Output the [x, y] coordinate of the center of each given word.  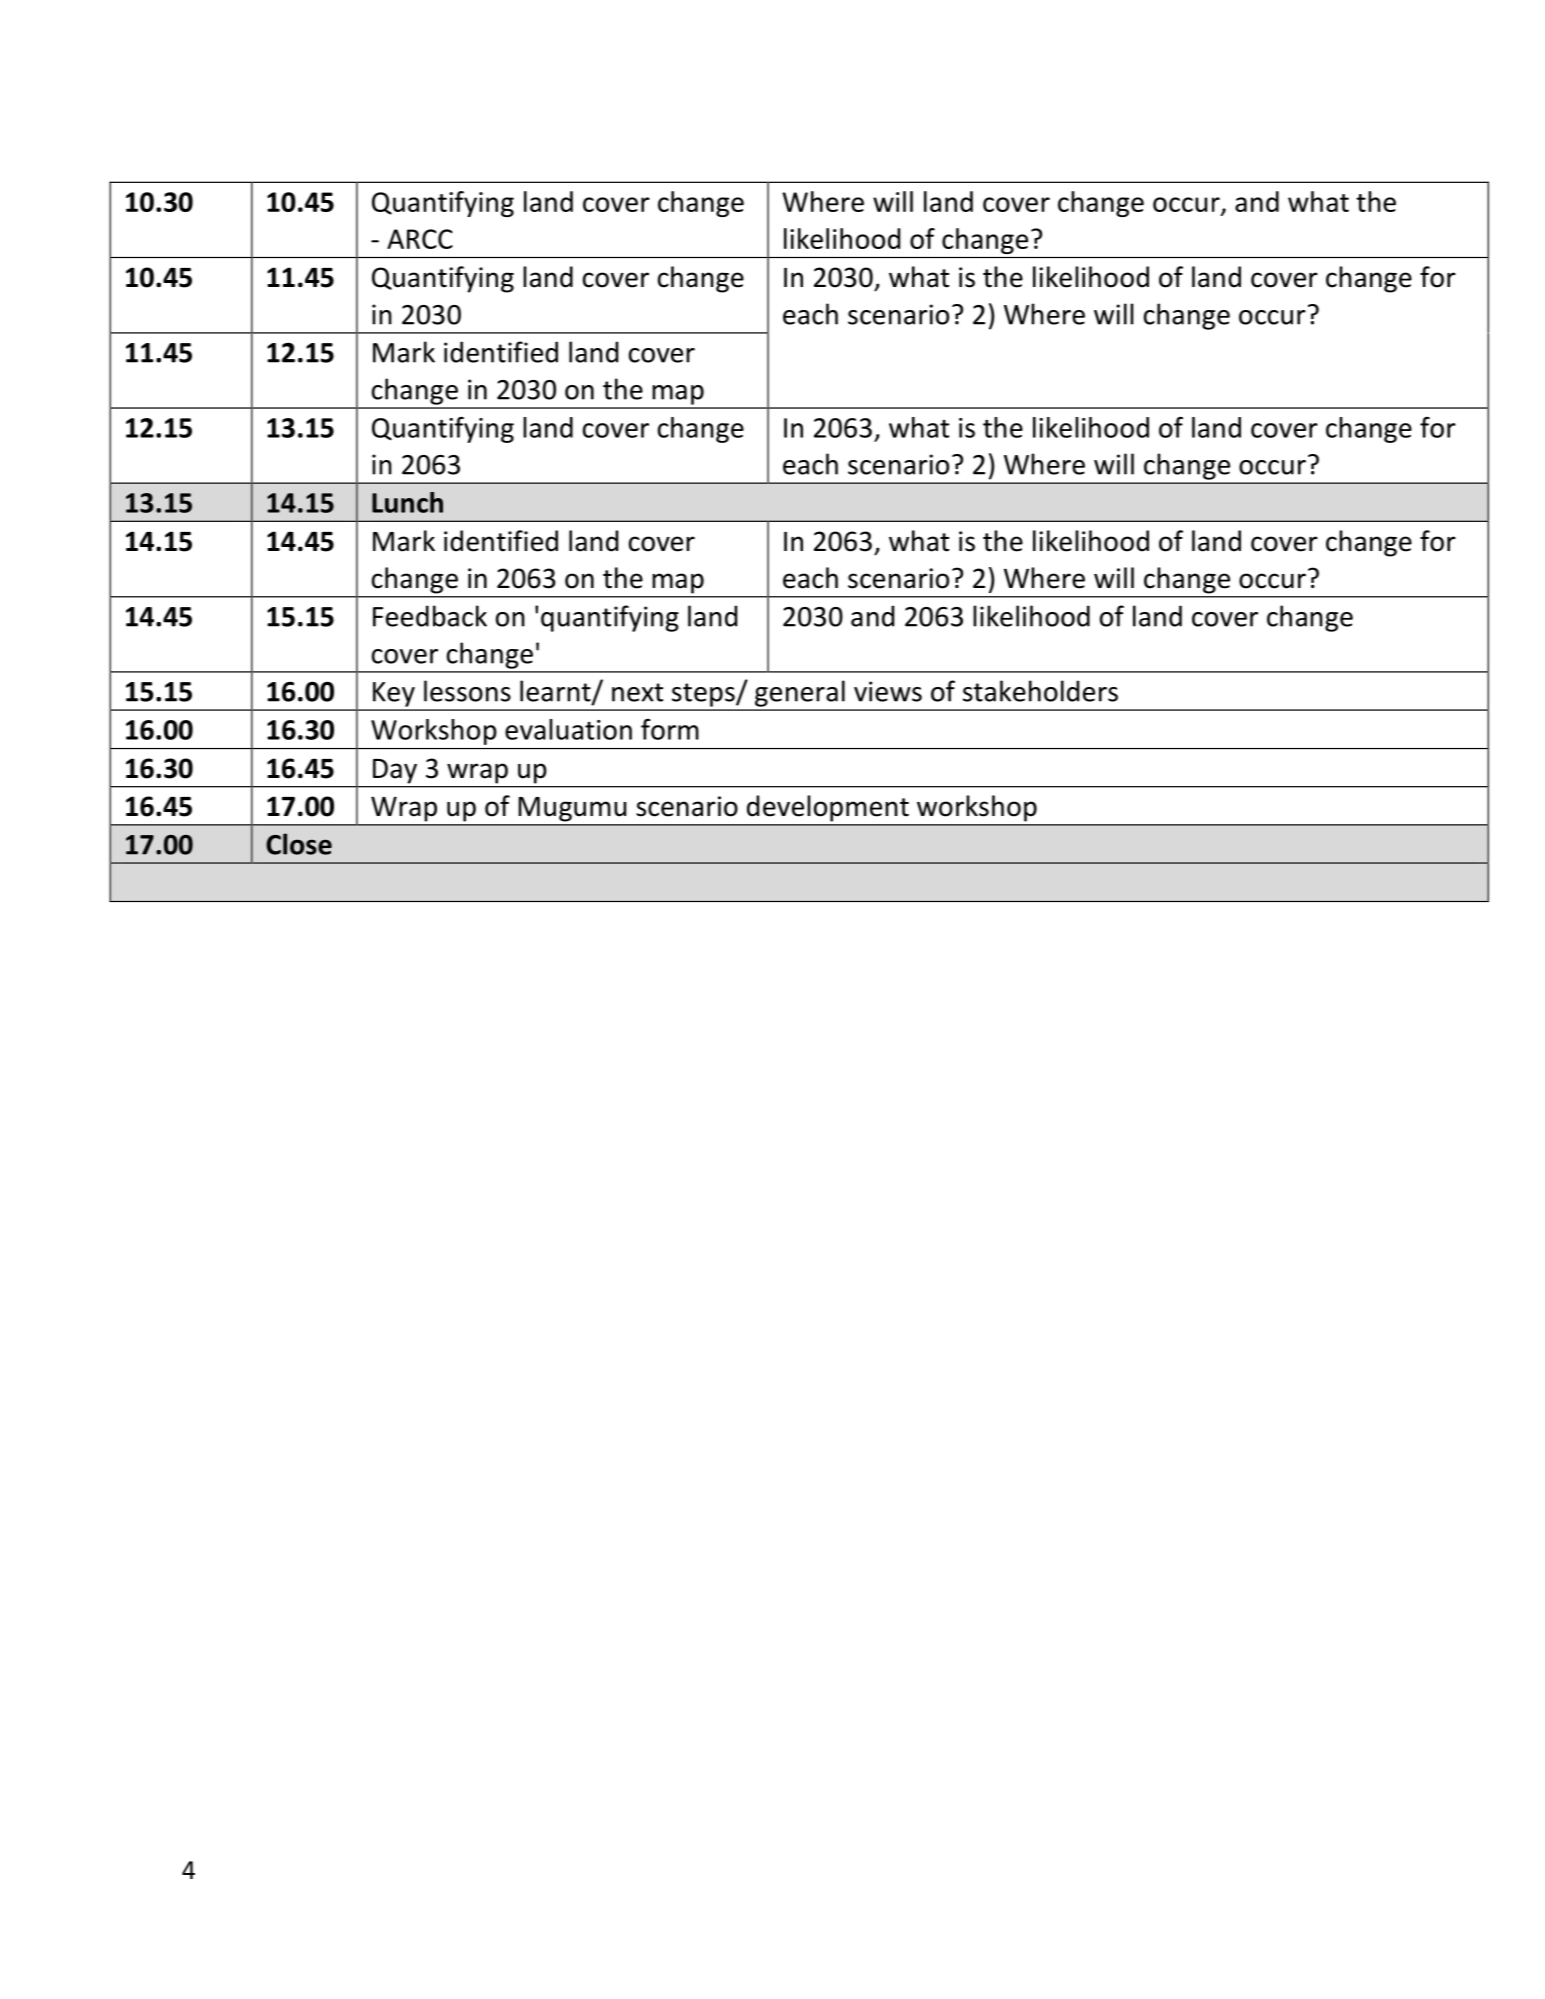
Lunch [407, 502]
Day [395, 771]
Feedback [430, 616]
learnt [556, 692]
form [670, 729]
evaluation [568, 729]
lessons [467, 691]
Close [299, 844]
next [637, 692]
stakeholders [1040, 691]
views [888, 691]
